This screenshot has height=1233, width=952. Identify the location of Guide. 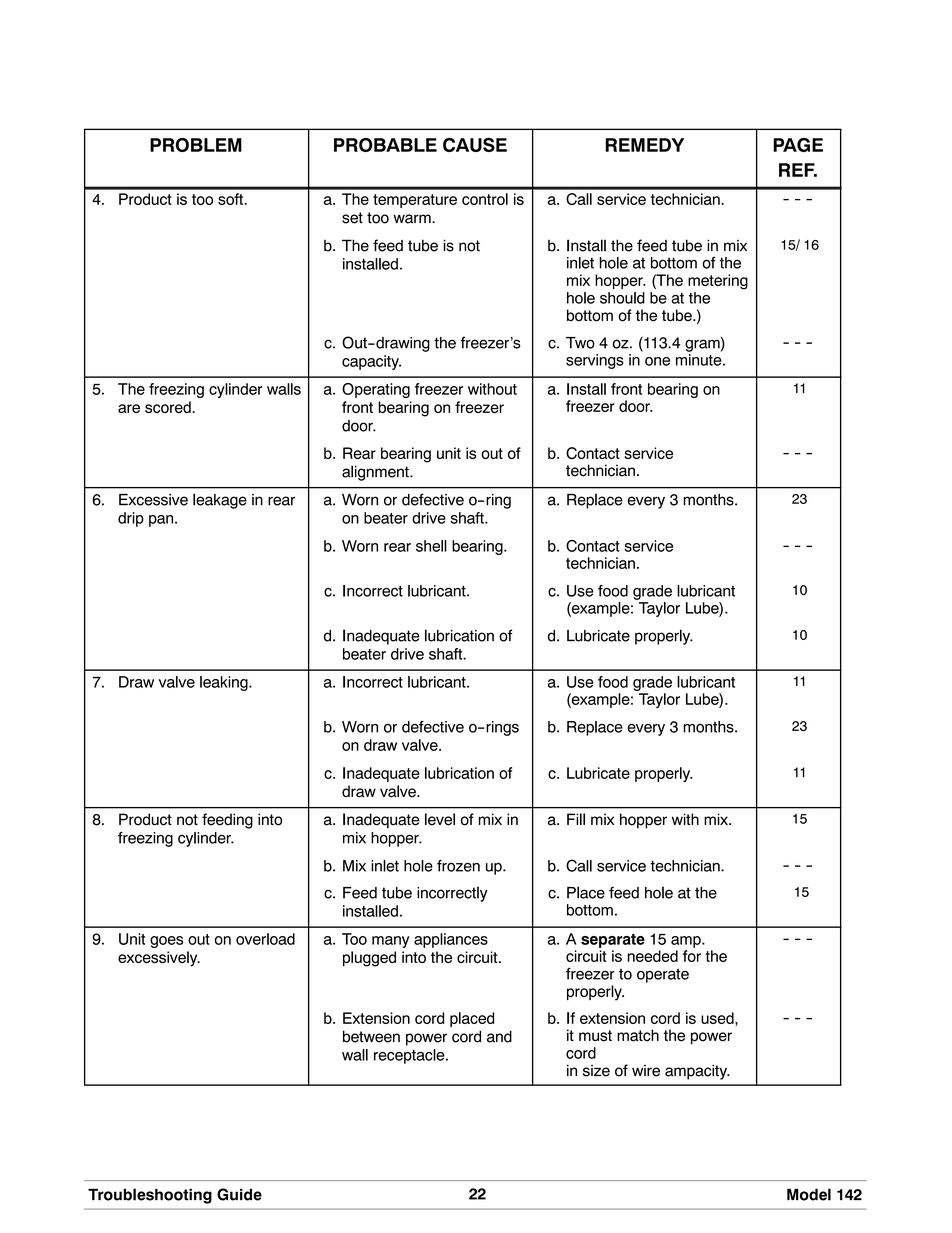
(239, 1194).
